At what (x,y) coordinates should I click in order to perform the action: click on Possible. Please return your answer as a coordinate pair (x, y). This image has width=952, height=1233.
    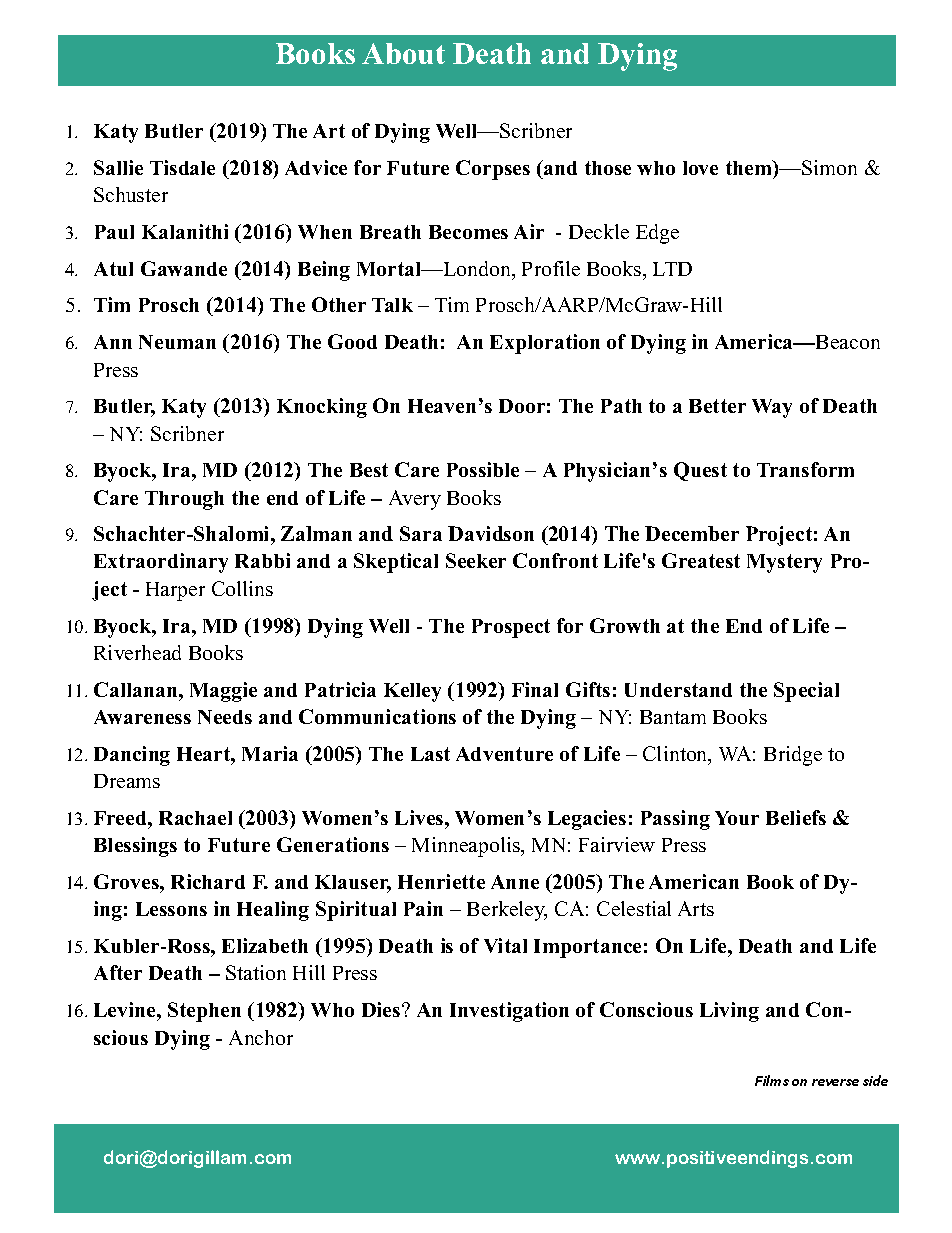
    Looking at the image, I should click on (483, 469).
